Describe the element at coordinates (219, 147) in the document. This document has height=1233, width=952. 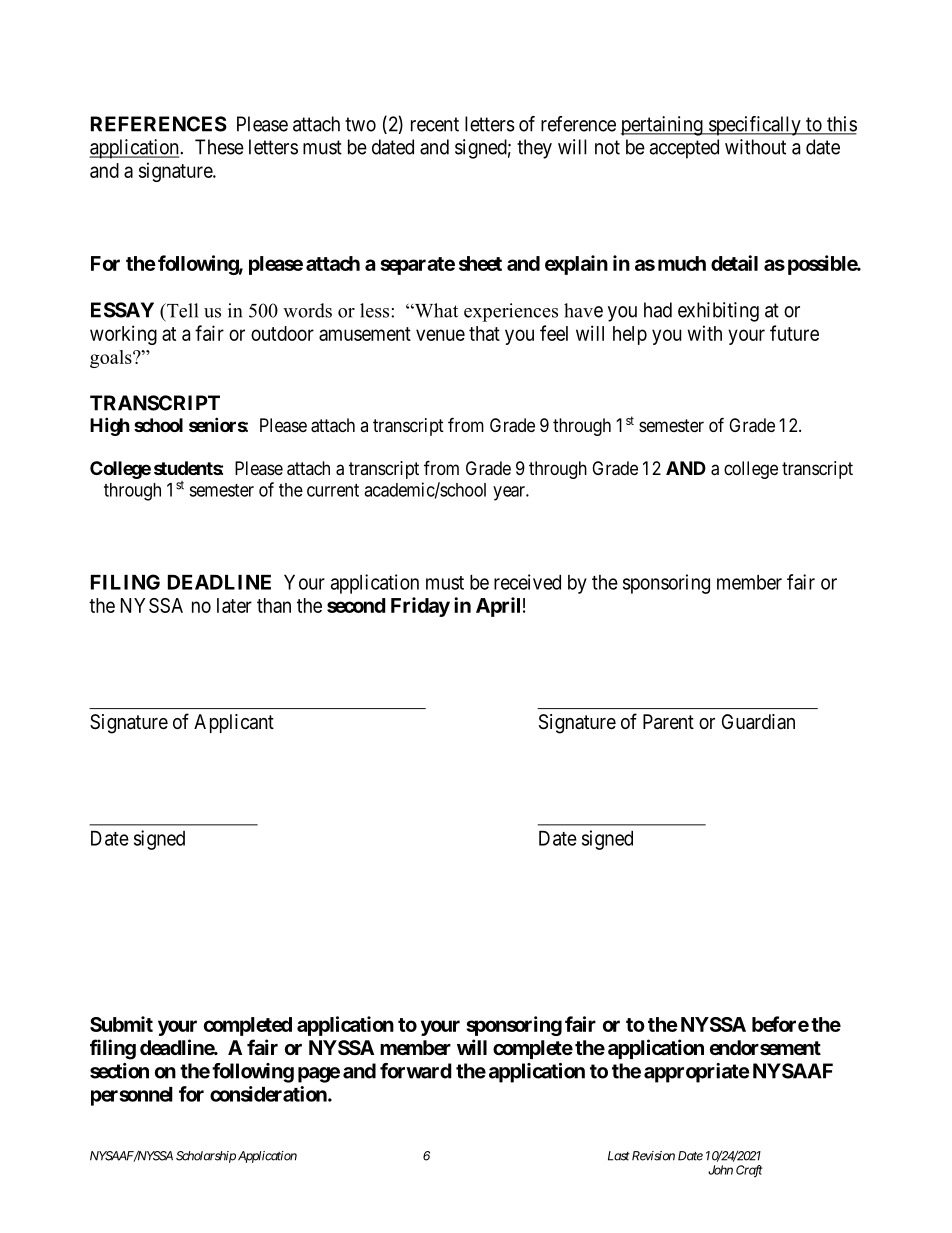
I see `These` at that location.
